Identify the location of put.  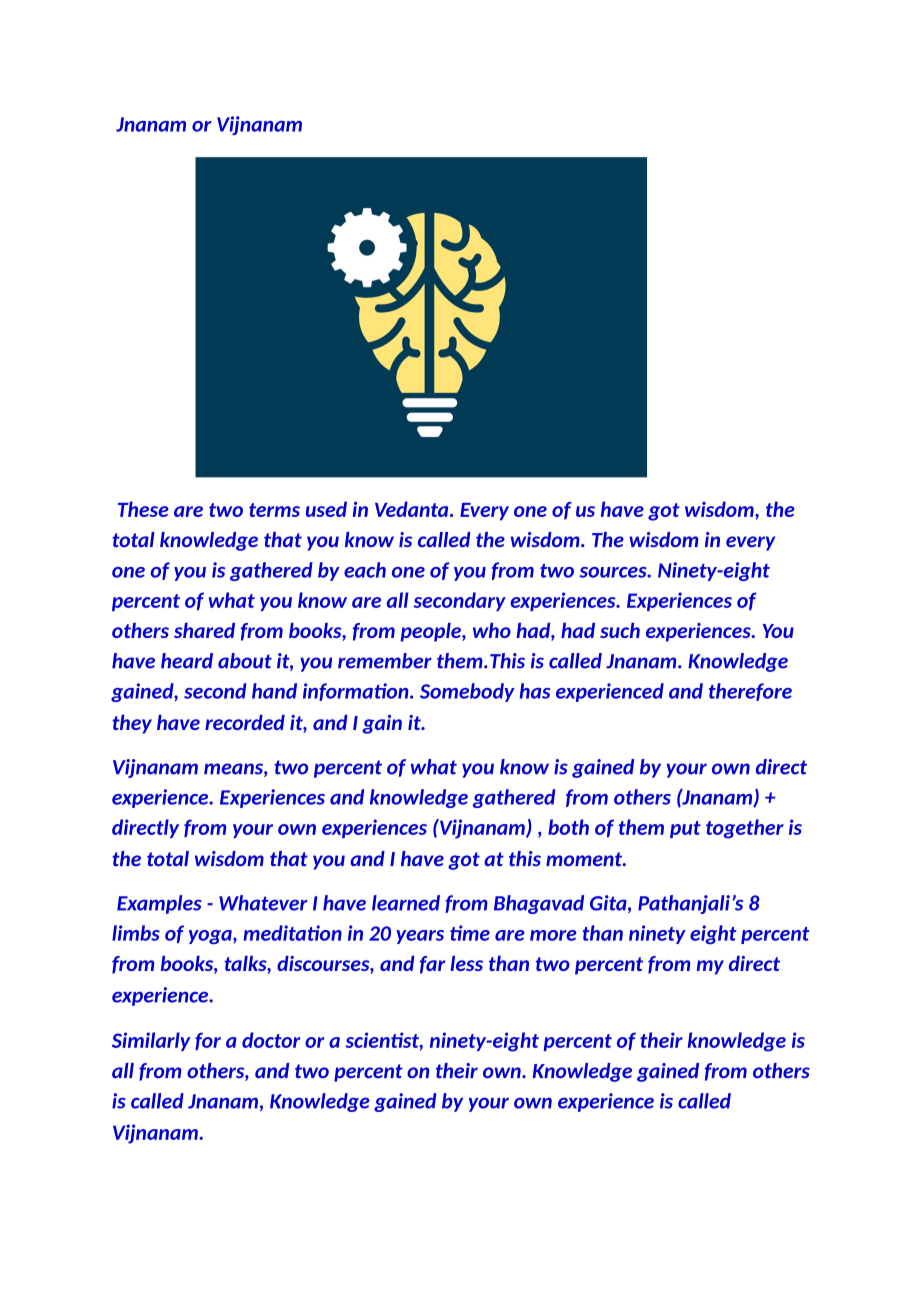
(685, 829).
